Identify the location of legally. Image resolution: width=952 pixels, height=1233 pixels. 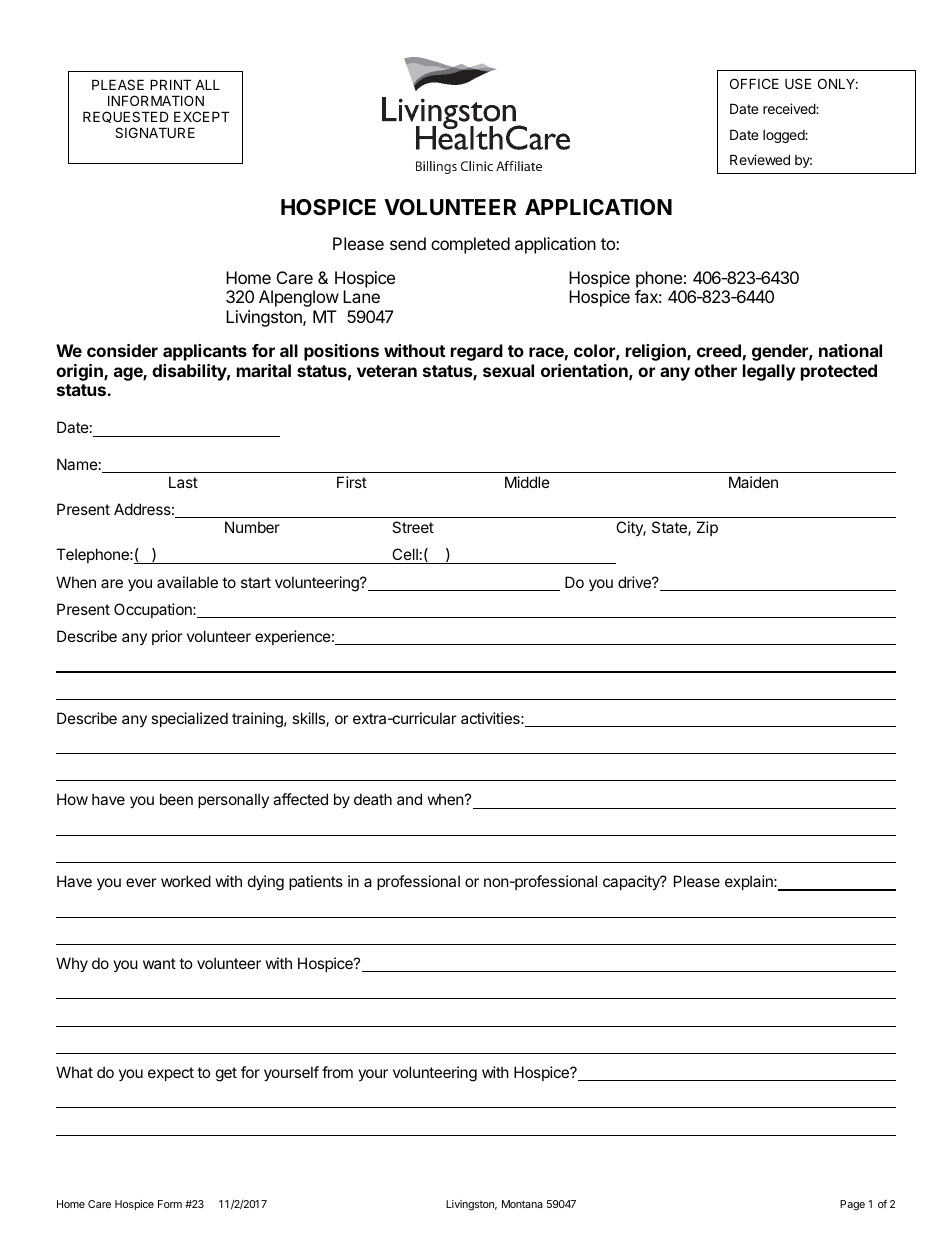
(769, 372).
